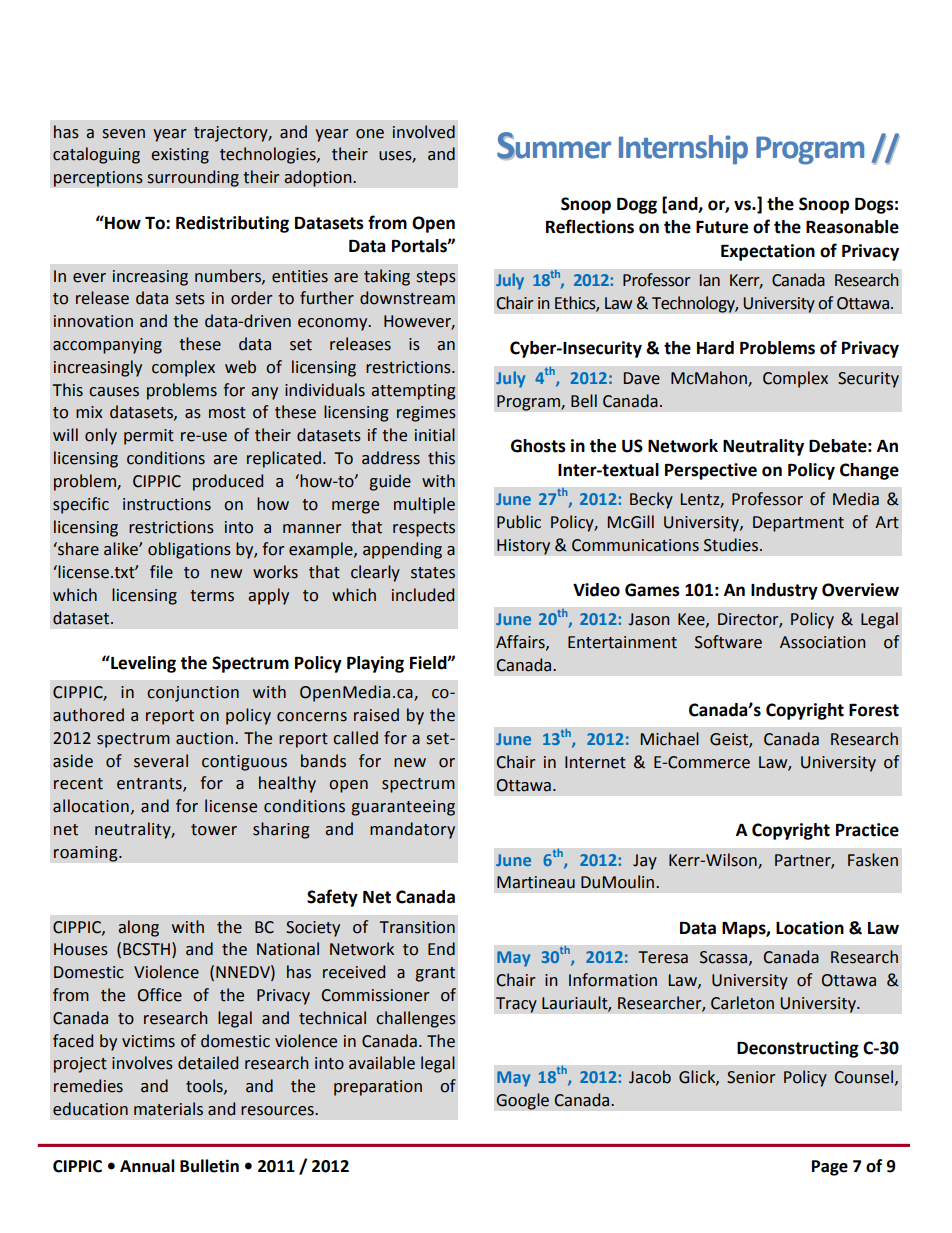  I want to click on involved, so click(424, 132).
